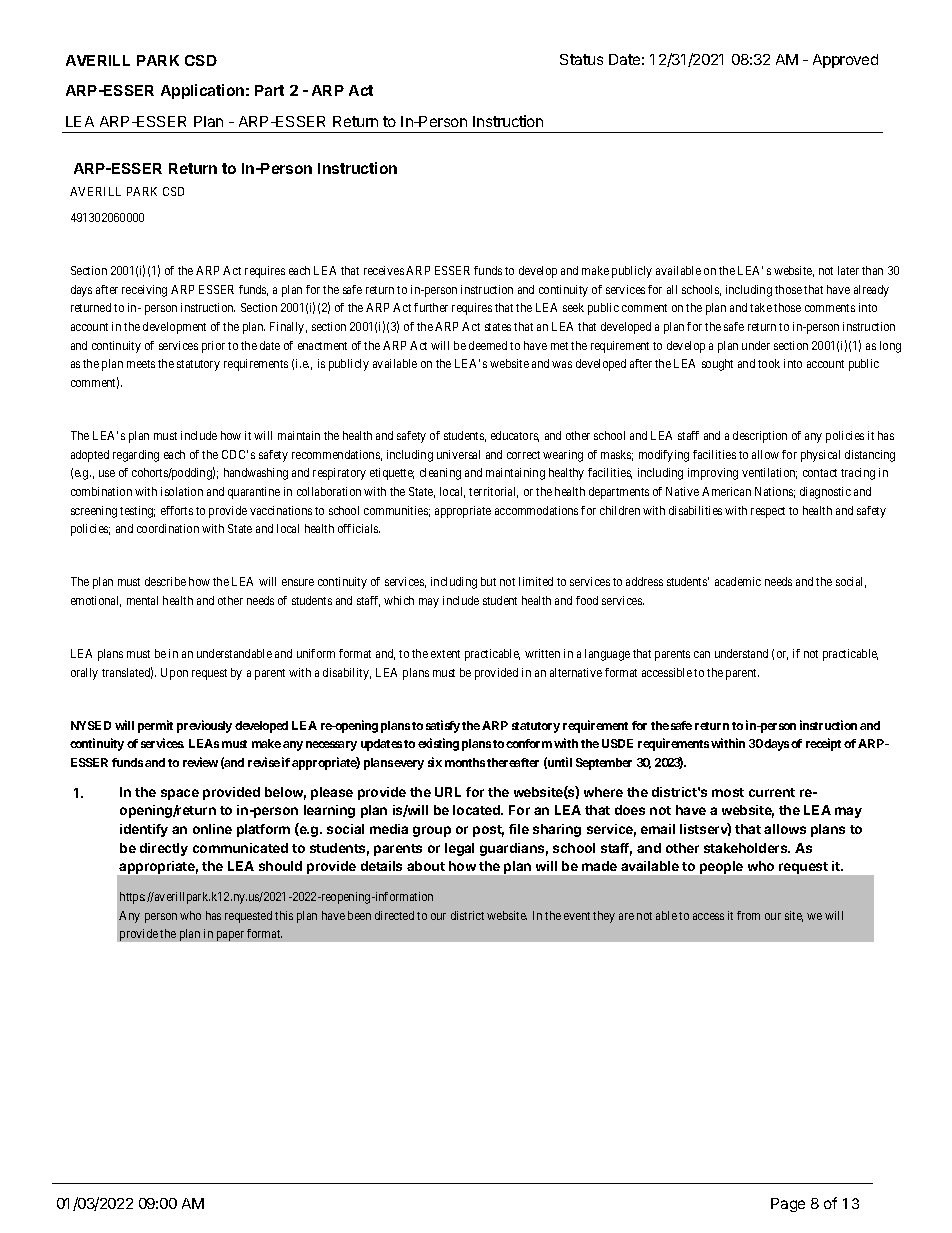 The height and width of the page is (1233, 952). What do you see at coordinates (788, 1205) in the page?
I see `Page` at bounding box center [788, 1205].
